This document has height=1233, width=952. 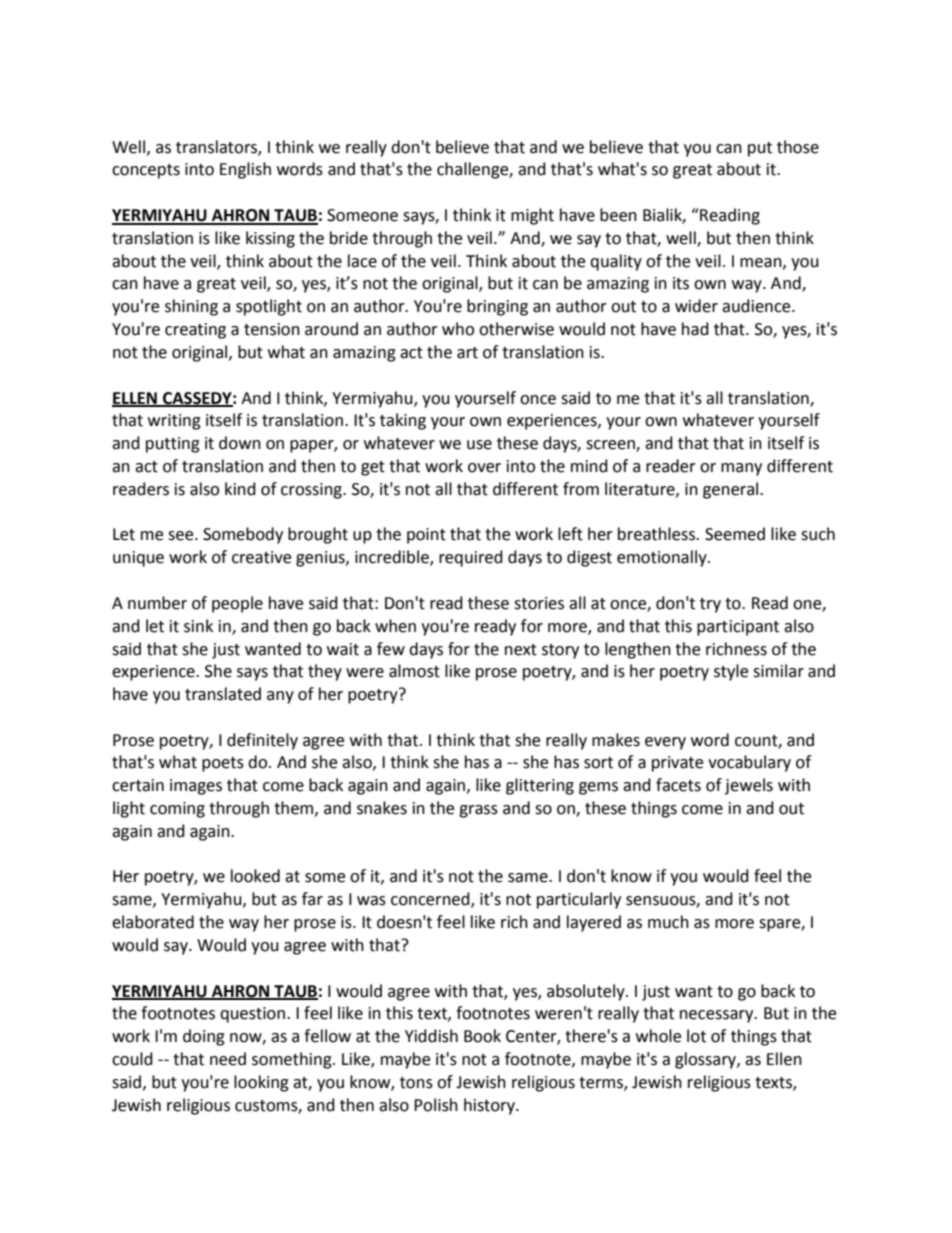 What do you see at coordinates (228, 1059) in the document?
I see `need` at bounding box center [228, 1059].
